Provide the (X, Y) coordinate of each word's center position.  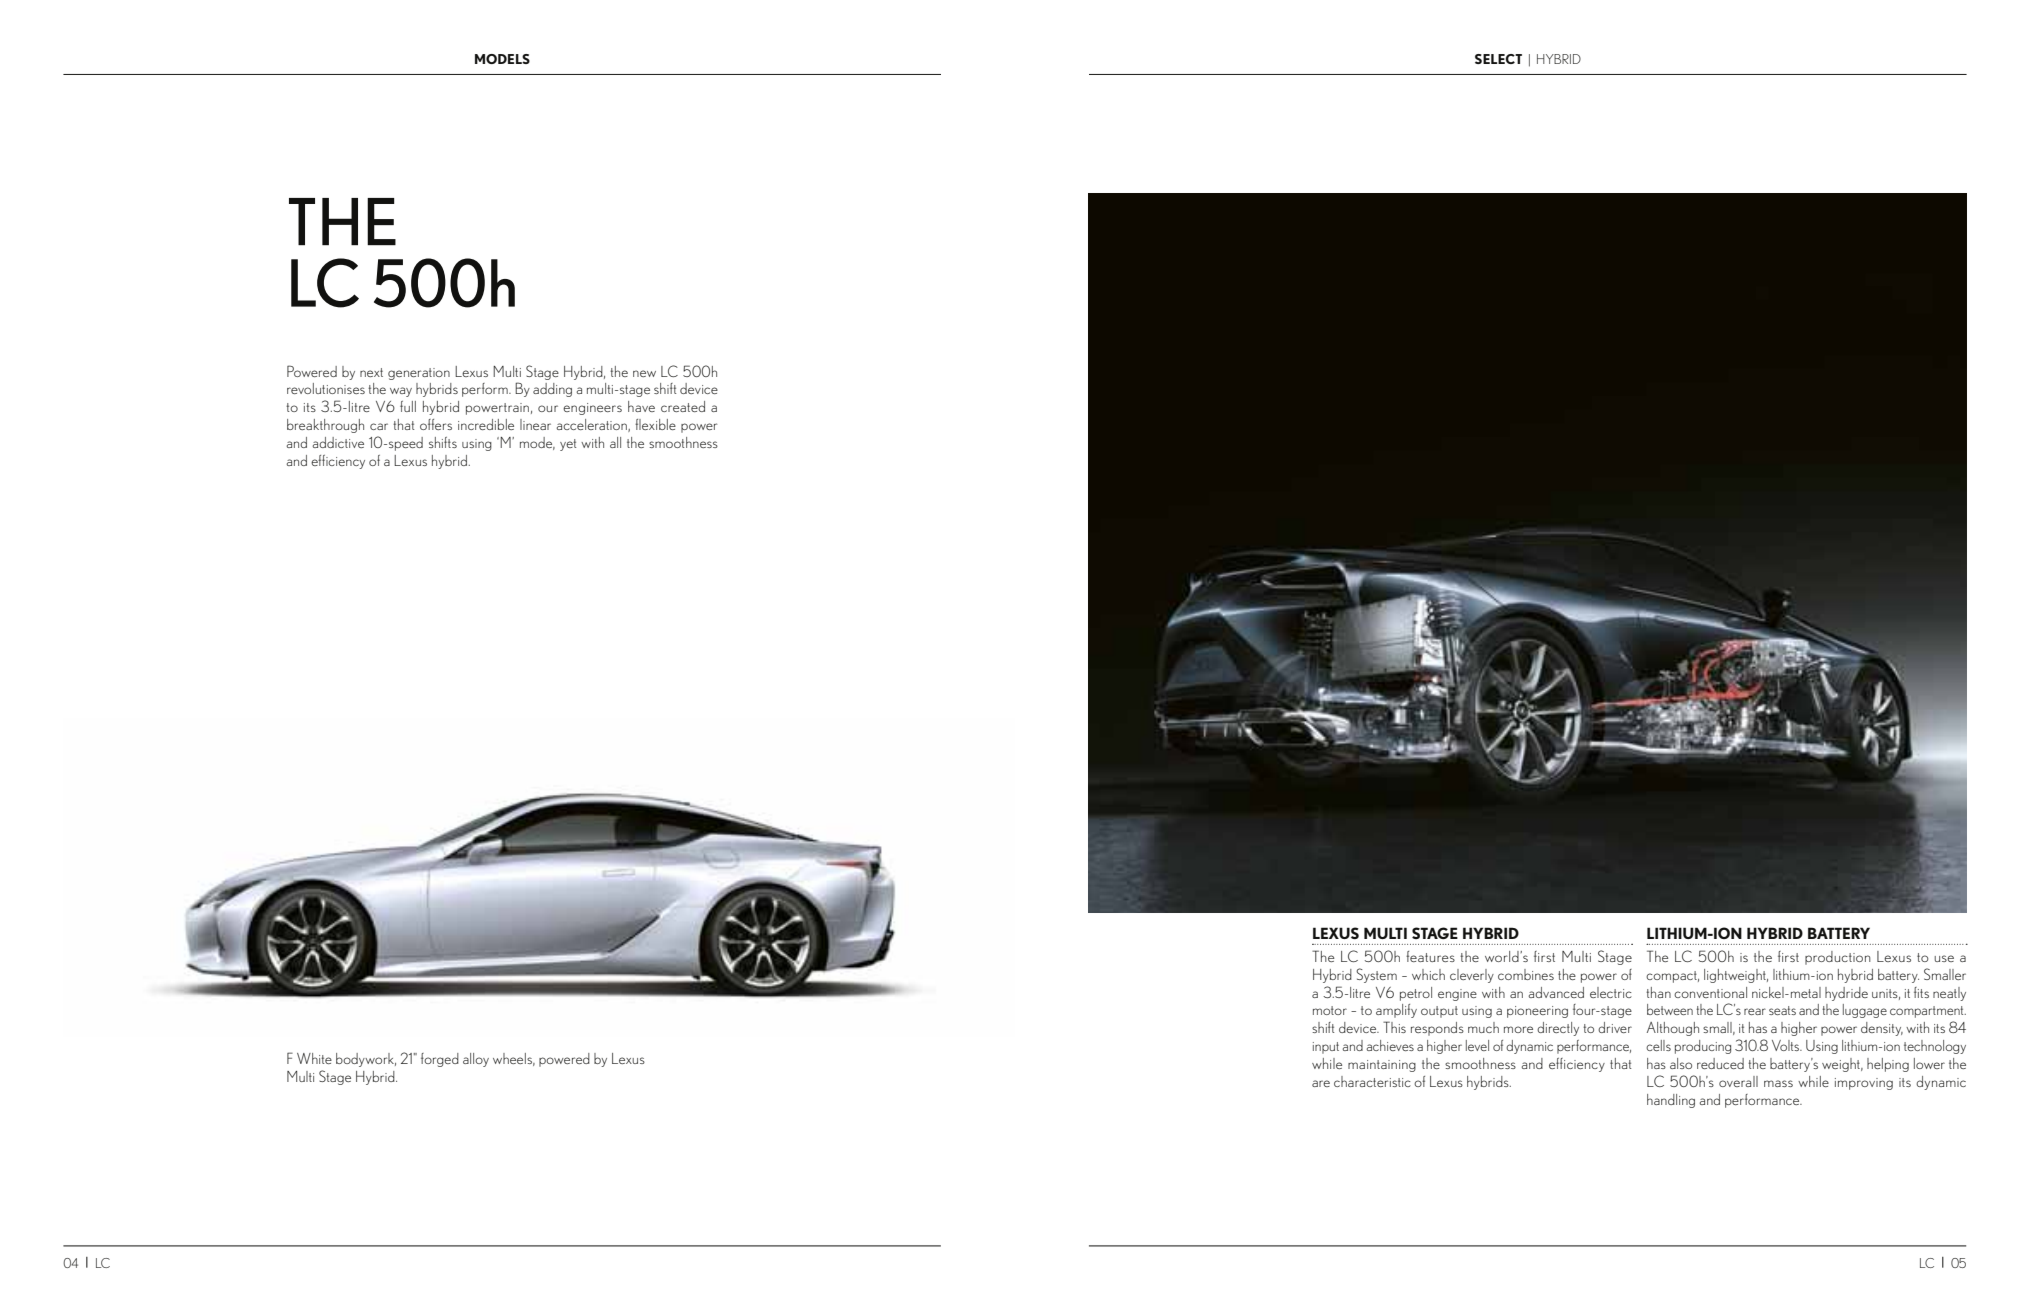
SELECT (1498, 59)
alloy (476, 1060)
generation (419, 374)
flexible (655, 424)
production (1838, 958)
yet (568, 445)
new (644, 373)
